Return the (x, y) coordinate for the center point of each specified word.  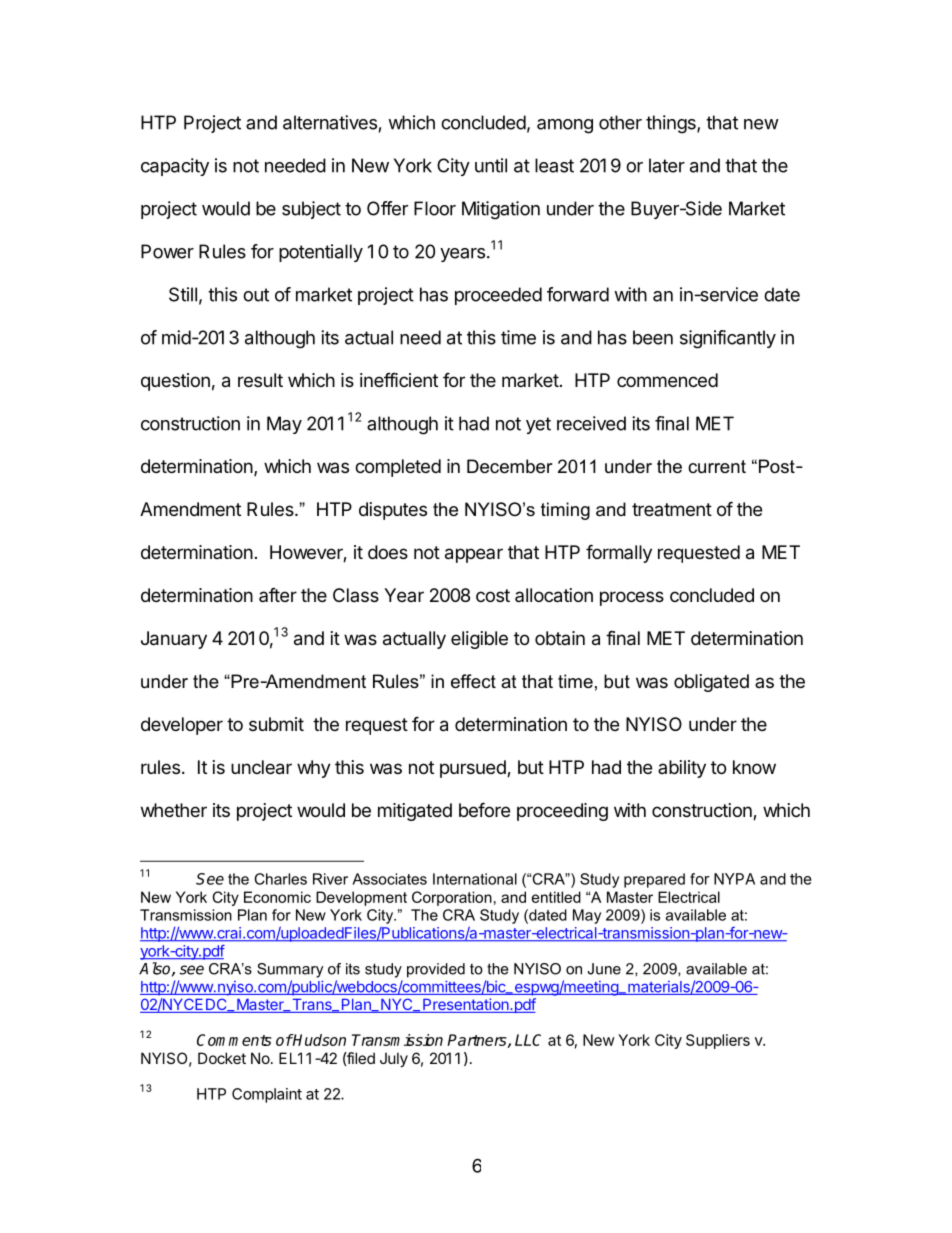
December (510, 466)
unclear (261, 767)
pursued (474, 769)
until (491, 165)
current (717, 467)
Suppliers (718, 1041)
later (667, 165)
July (394, 1059)
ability (682, 769)
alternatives (330, 122)
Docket (222, 1058)
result (260, 380)
